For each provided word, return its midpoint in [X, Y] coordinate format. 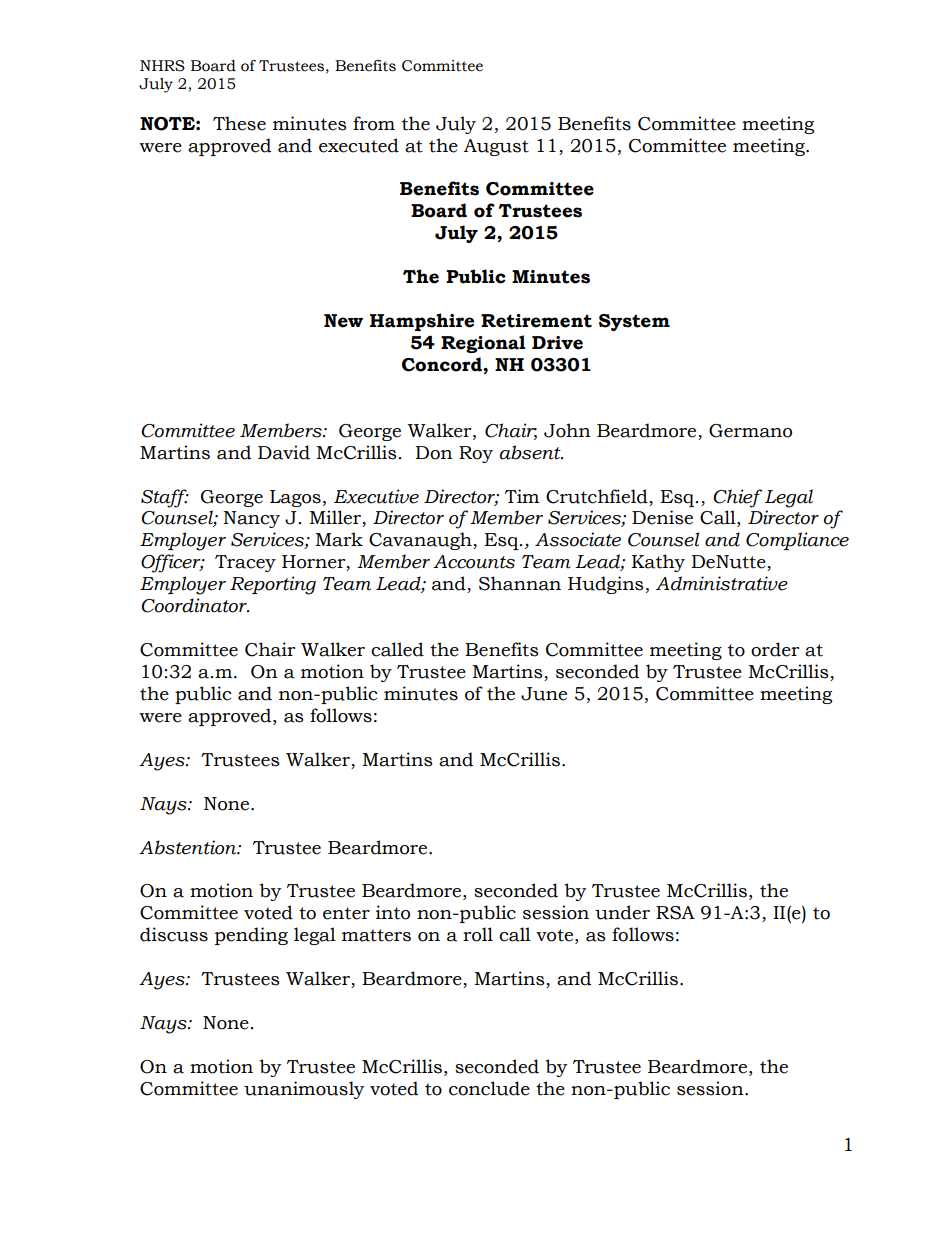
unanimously [304, 1090]
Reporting [273, 585]
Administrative [722, 583]
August [496, 147]
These [239, 123]
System [634, 322]
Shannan [520, 583]
